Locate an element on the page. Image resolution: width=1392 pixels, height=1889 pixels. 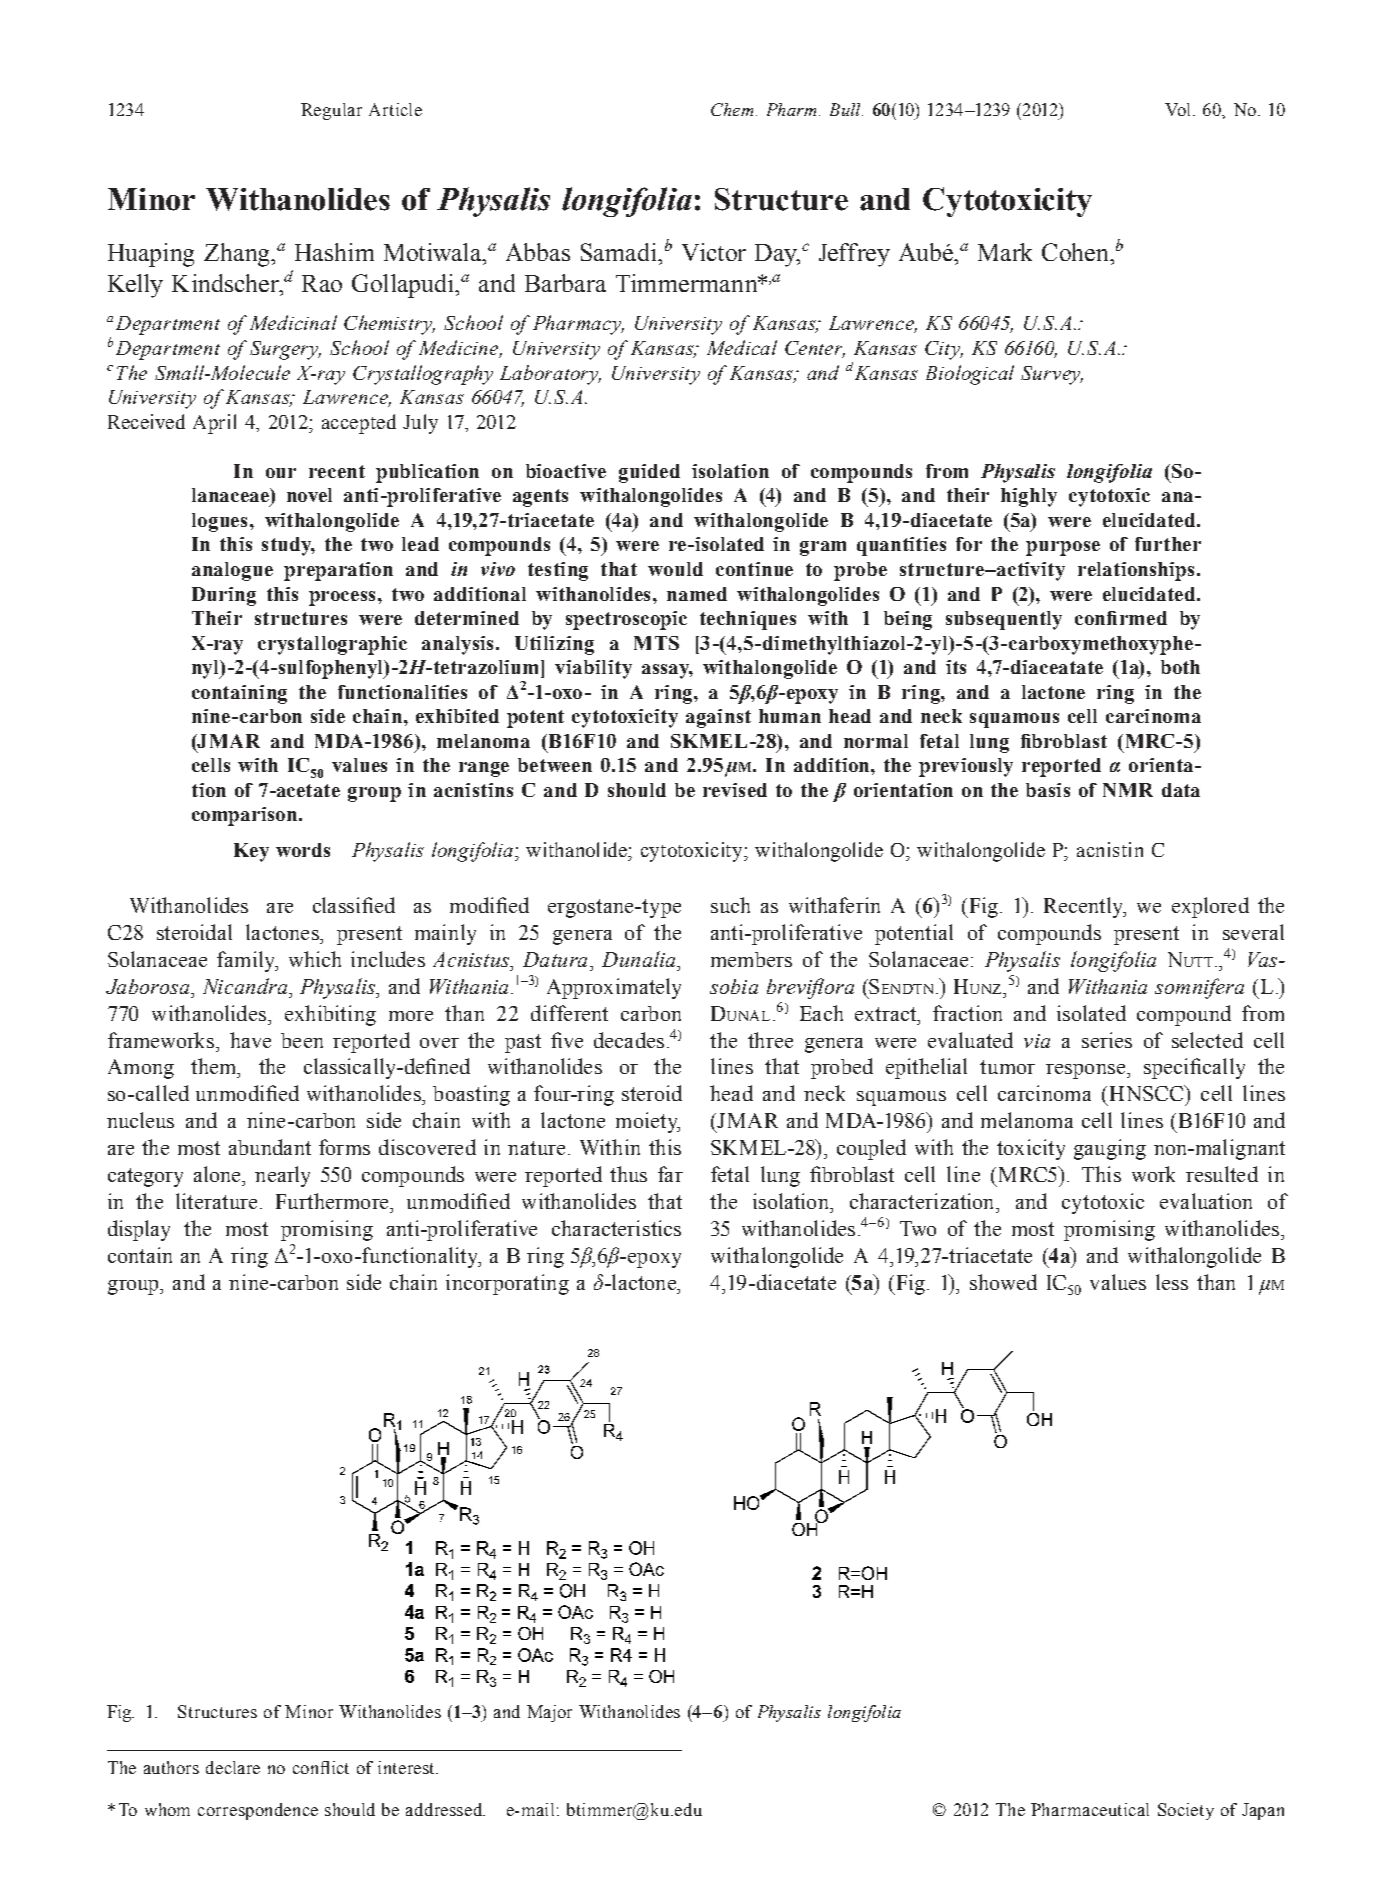
Victor is located at coordinates (714, 252).
